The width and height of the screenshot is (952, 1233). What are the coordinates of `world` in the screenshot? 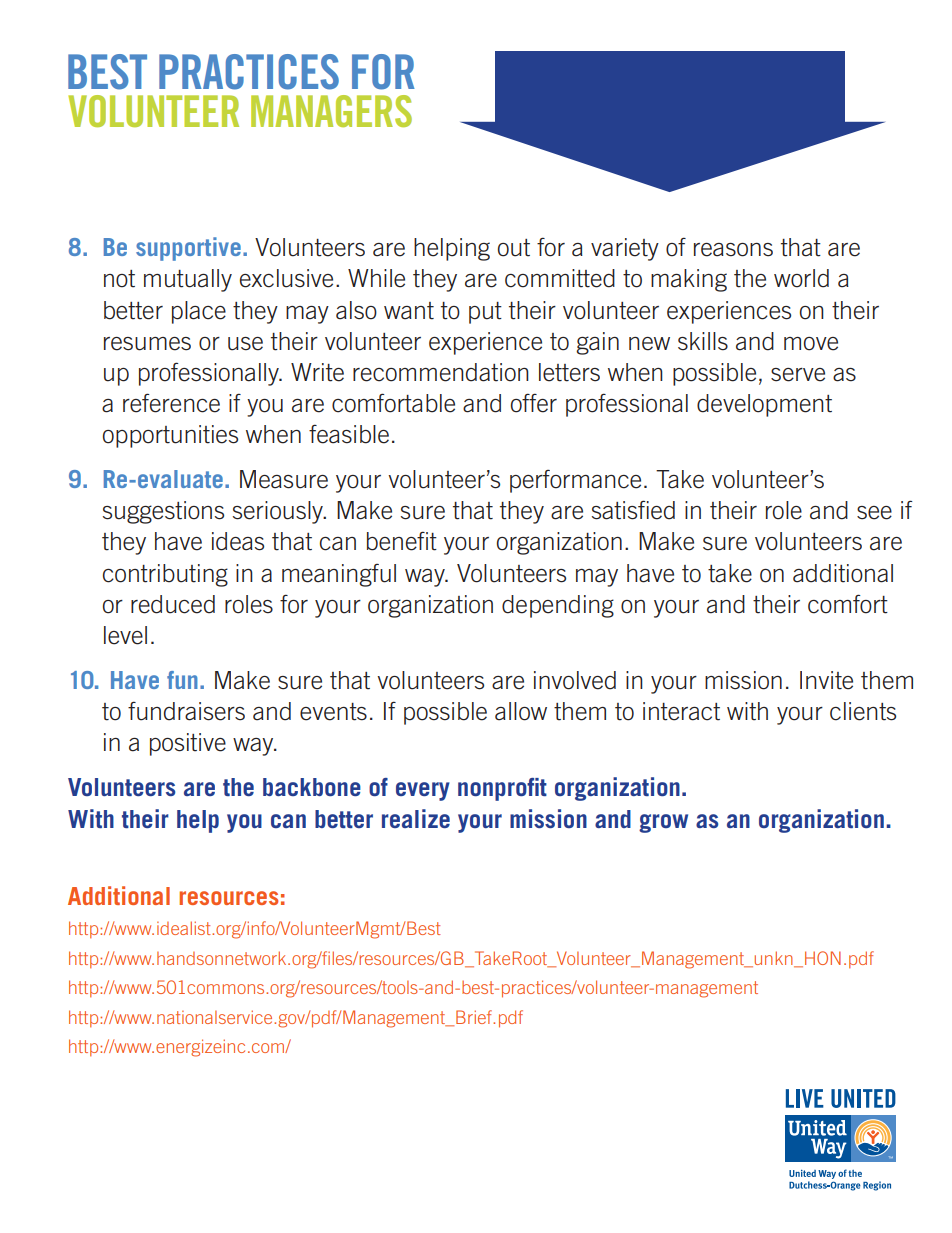 It's located at (801, 278).
